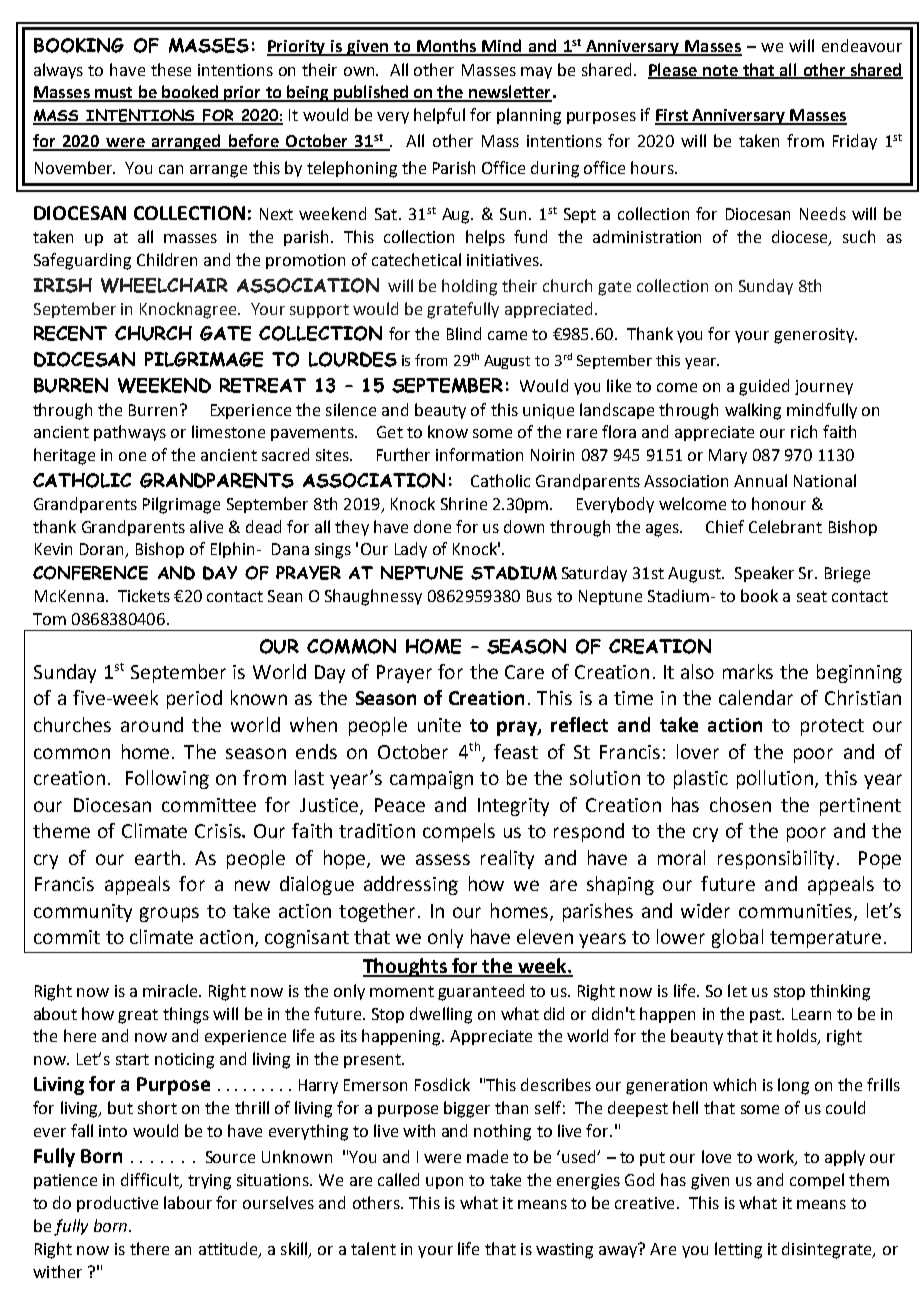  What do you see at coordinates (760, 480) in the document?
I see `Annual` at bounding box center [760, 480].
